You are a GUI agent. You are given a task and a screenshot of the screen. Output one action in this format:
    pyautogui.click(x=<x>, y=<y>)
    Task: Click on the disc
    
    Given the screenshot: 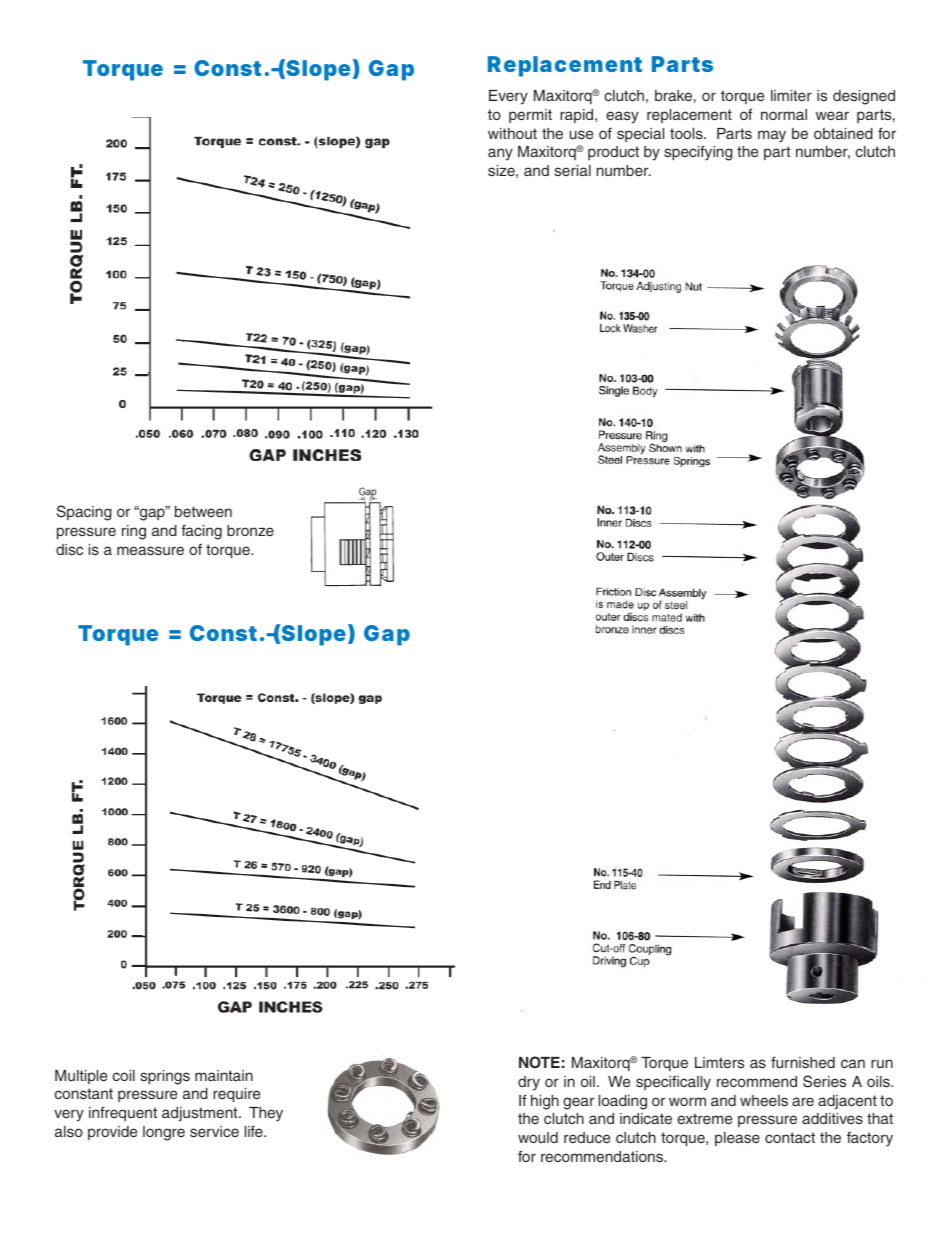 What is the action you would take?
    pyautogui.click(x=69, y=549)
